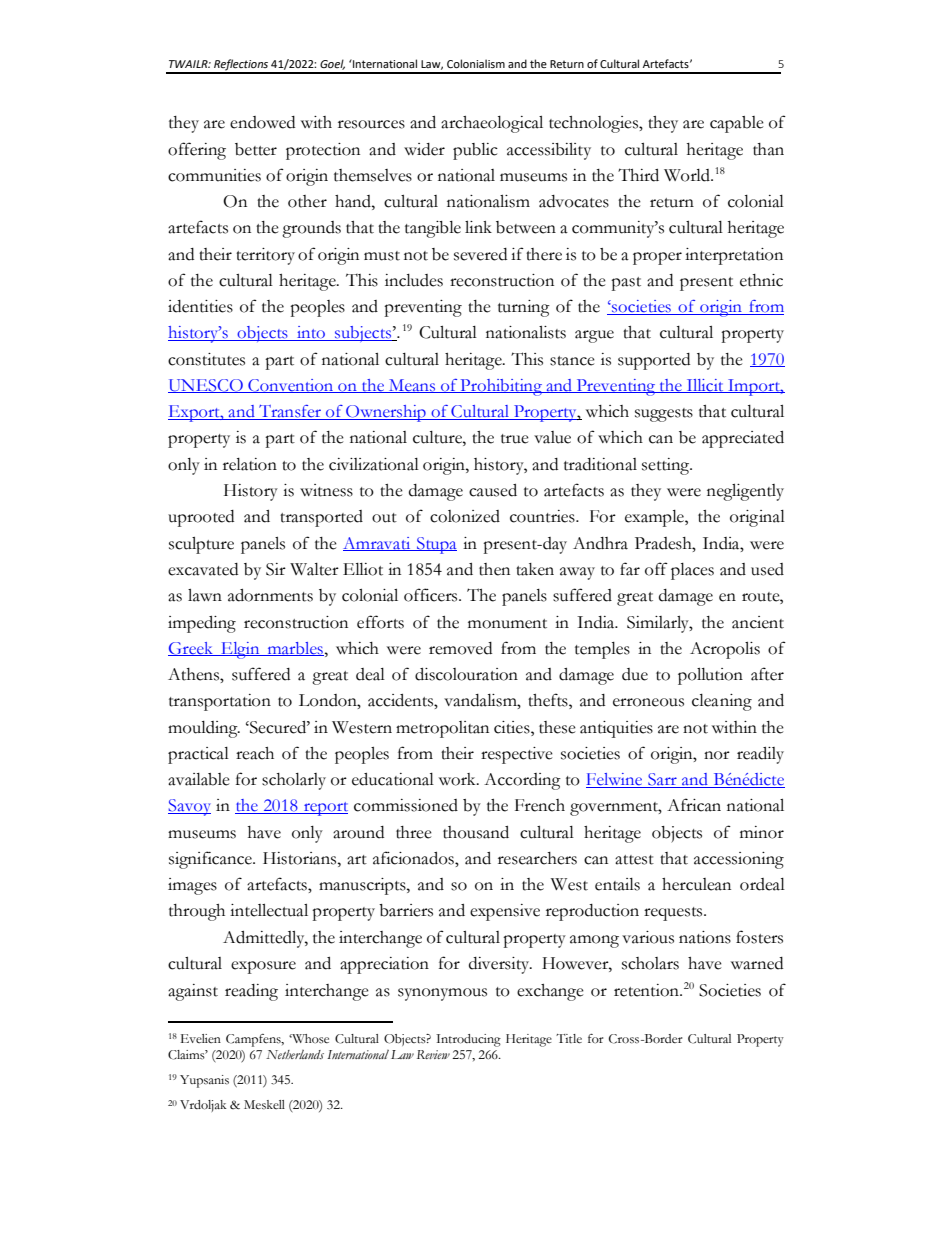  Describe the element at coordinates (276, 569) in the screenshot. I see `Sir` at that location.
